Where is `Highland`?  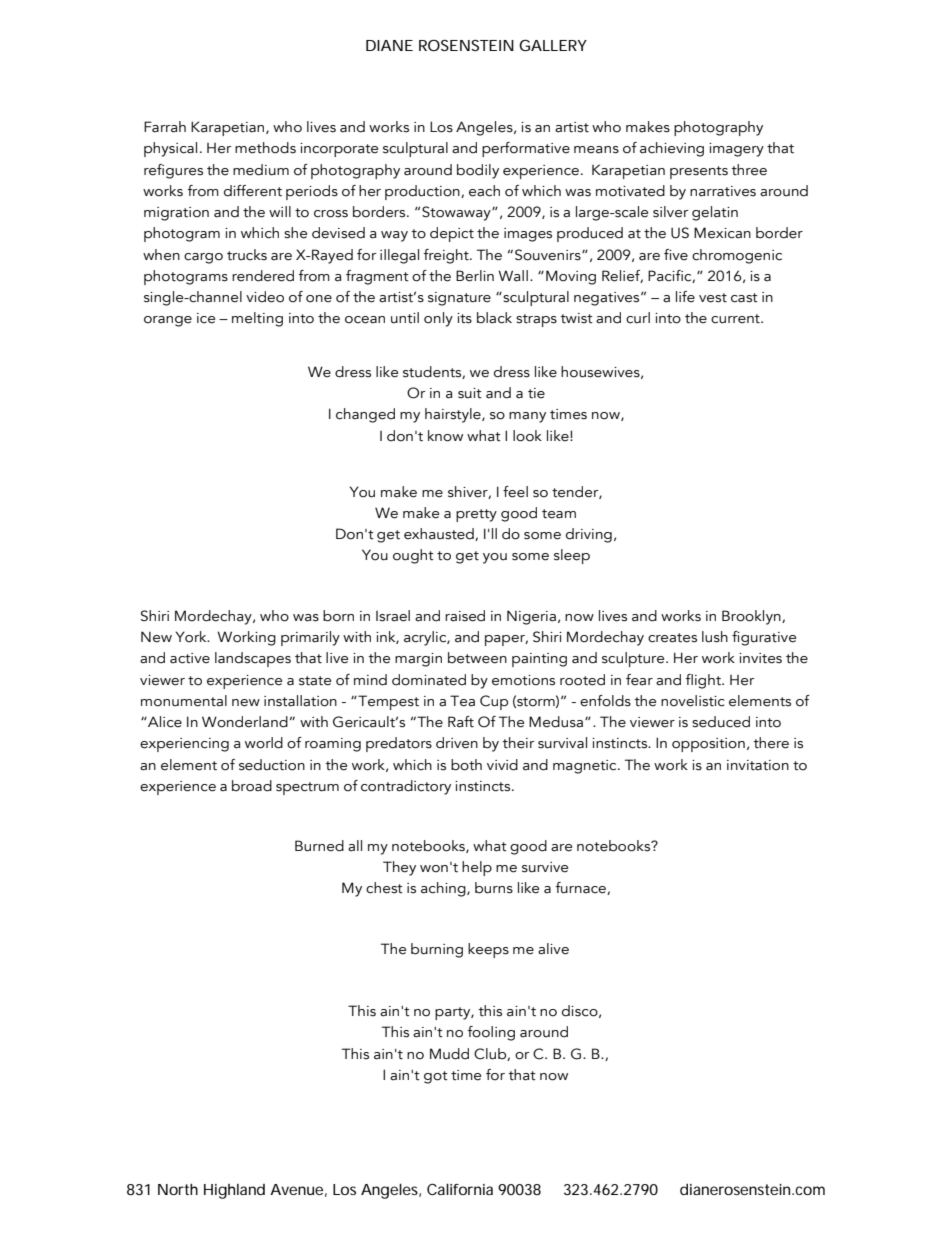
Highland is located at coordinates (234, 1191).
